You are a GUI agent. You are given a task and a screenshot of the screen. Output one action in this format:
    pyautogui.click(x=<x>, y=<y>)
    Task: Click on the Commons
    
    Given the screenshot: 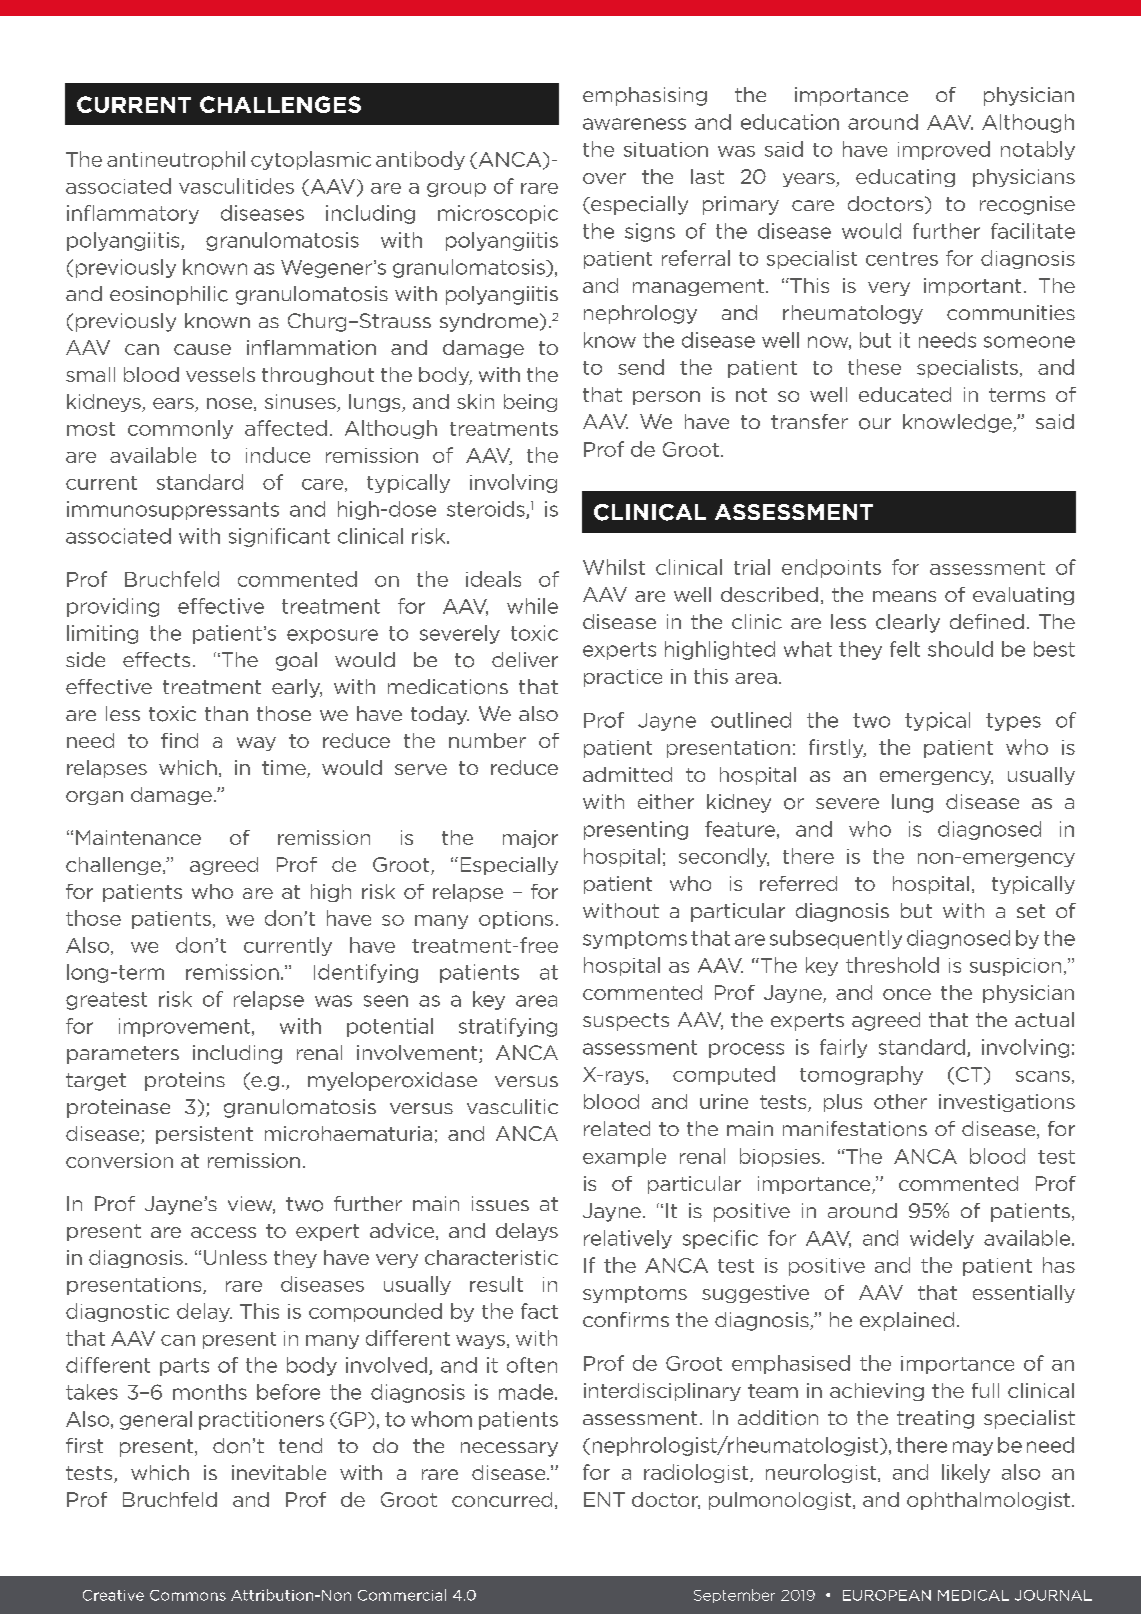 What is the action you would take?
    pyautogui.click(x=188, y=1595)
